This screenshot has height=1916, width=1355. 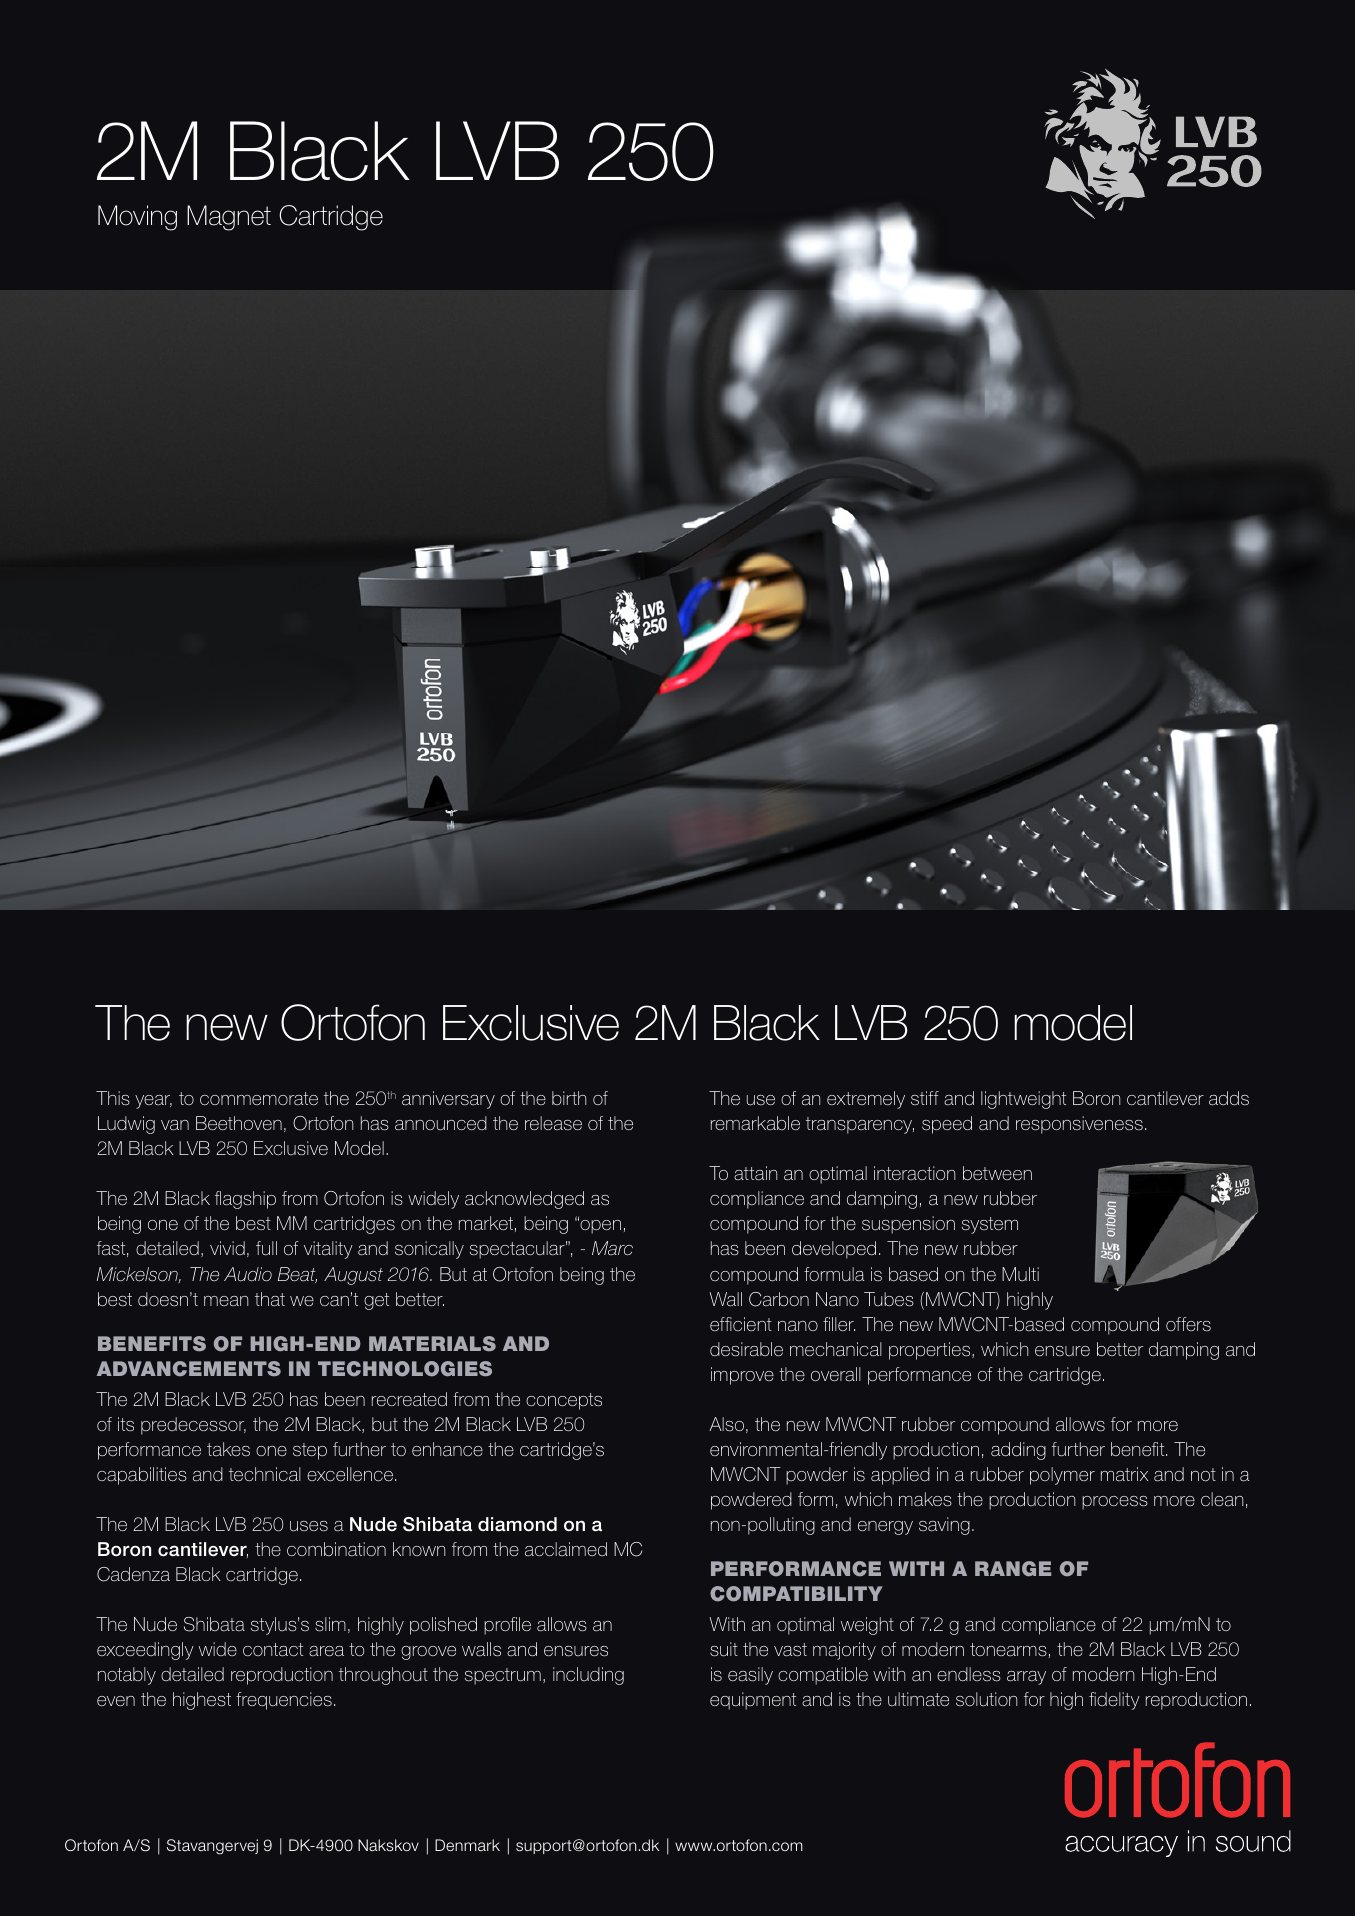 I want to click on Moving, so click(x=137, y=218).
